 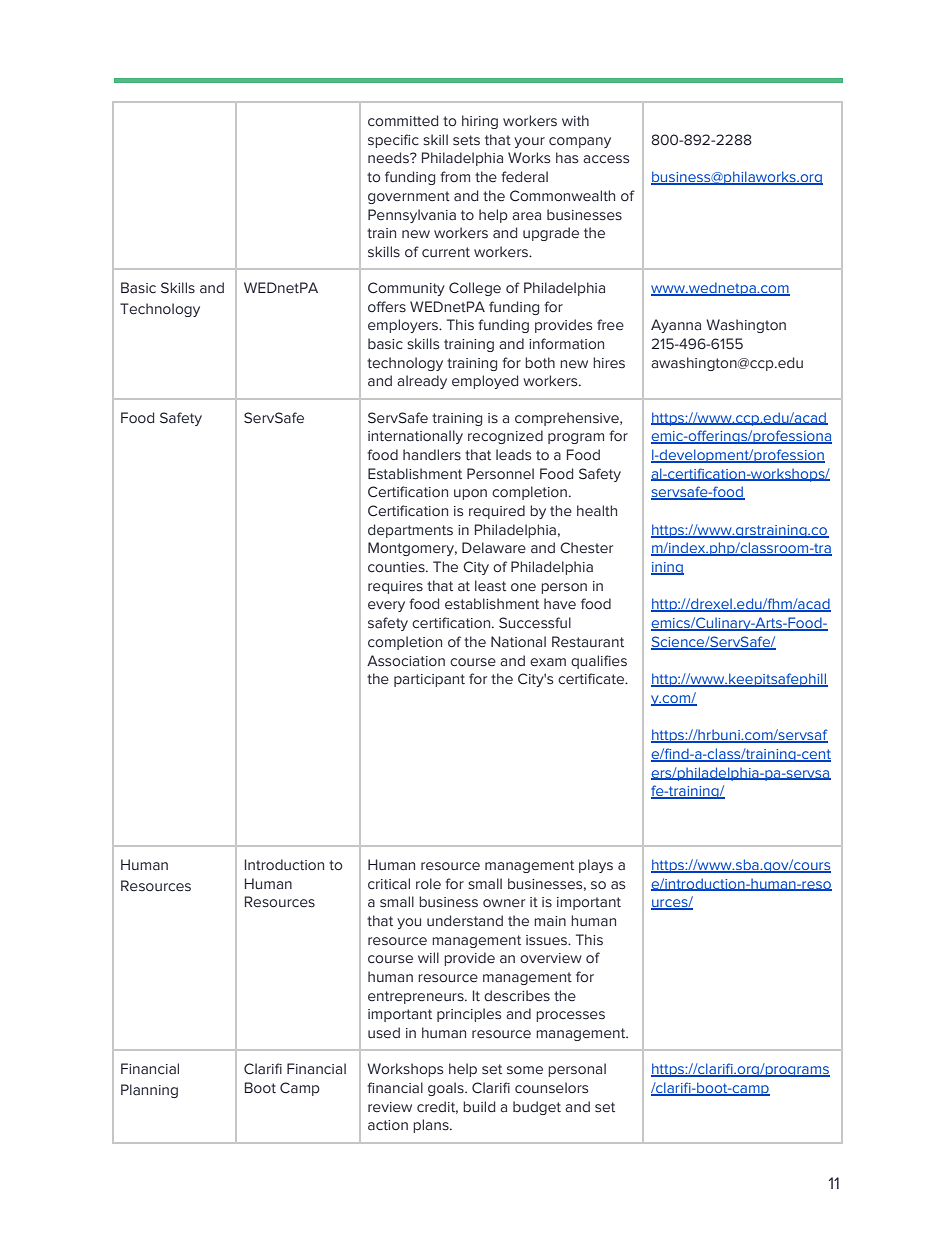 What do you see at coordinates (390, 1107) in the document?
I see `review` at bounding box center [390, 1107].
